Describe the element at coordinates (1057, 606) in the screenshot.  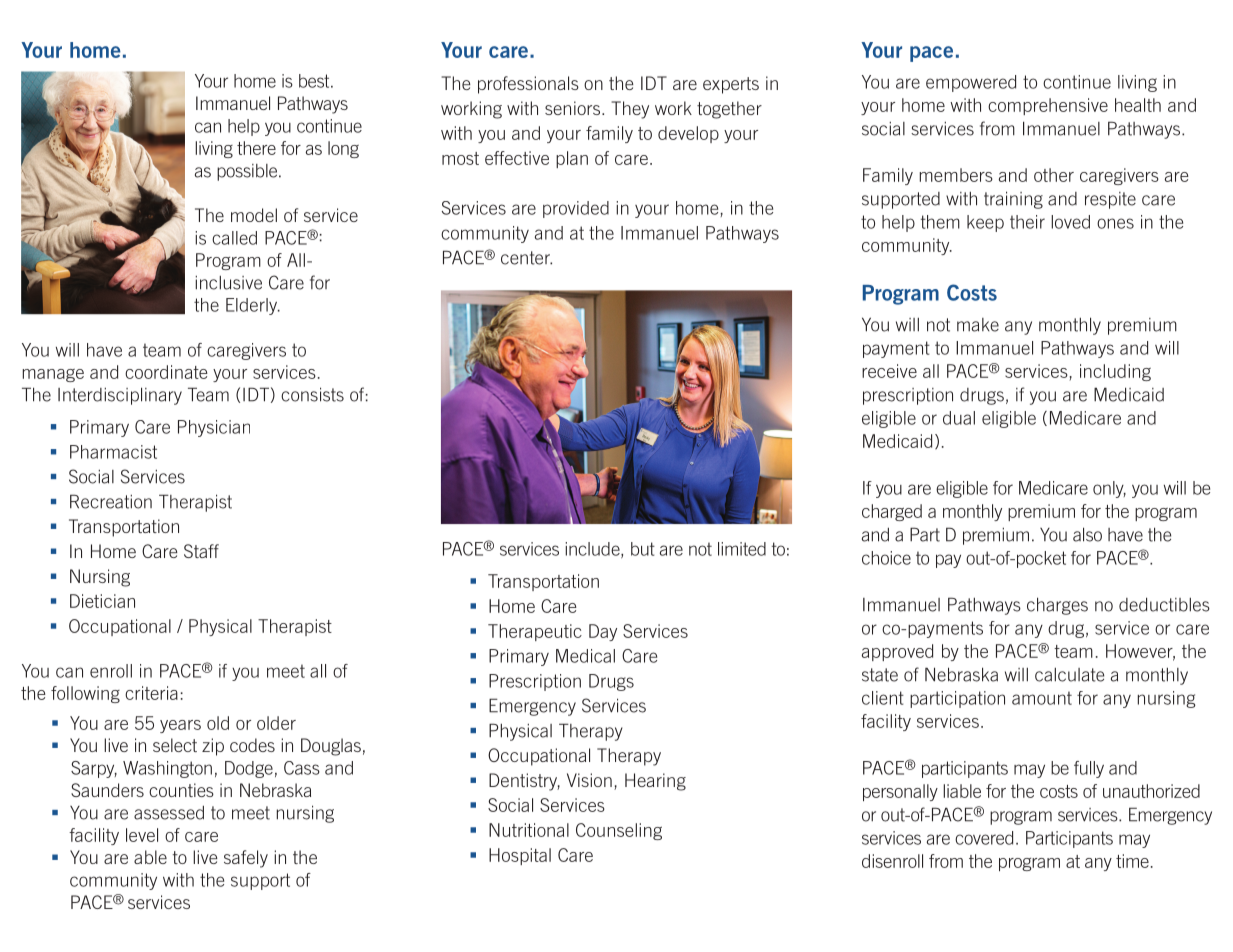
I see `charges` at that location.
